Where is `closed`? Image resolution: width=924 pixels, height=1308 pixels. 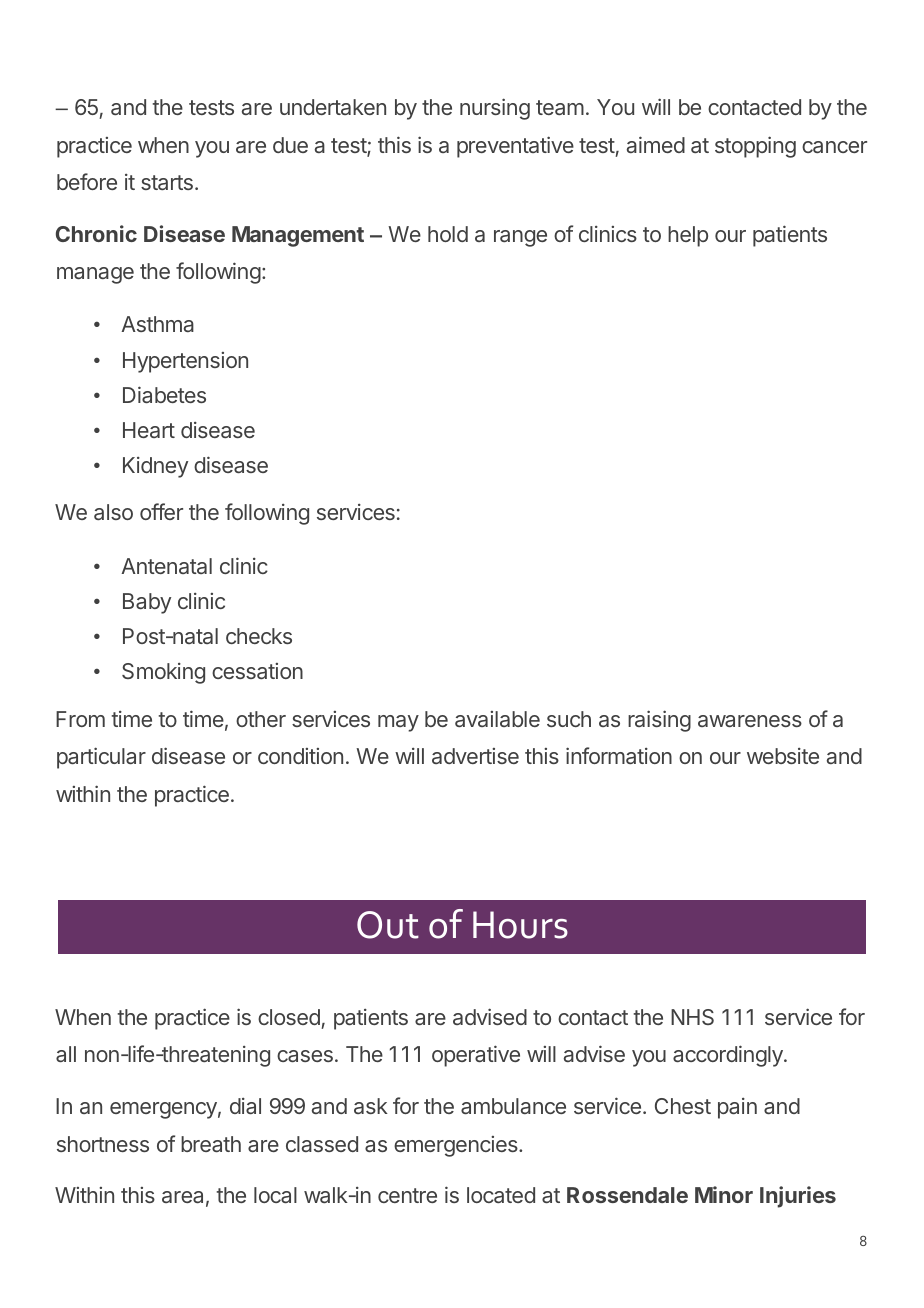 closed is located at coordinates (289, 1017).
